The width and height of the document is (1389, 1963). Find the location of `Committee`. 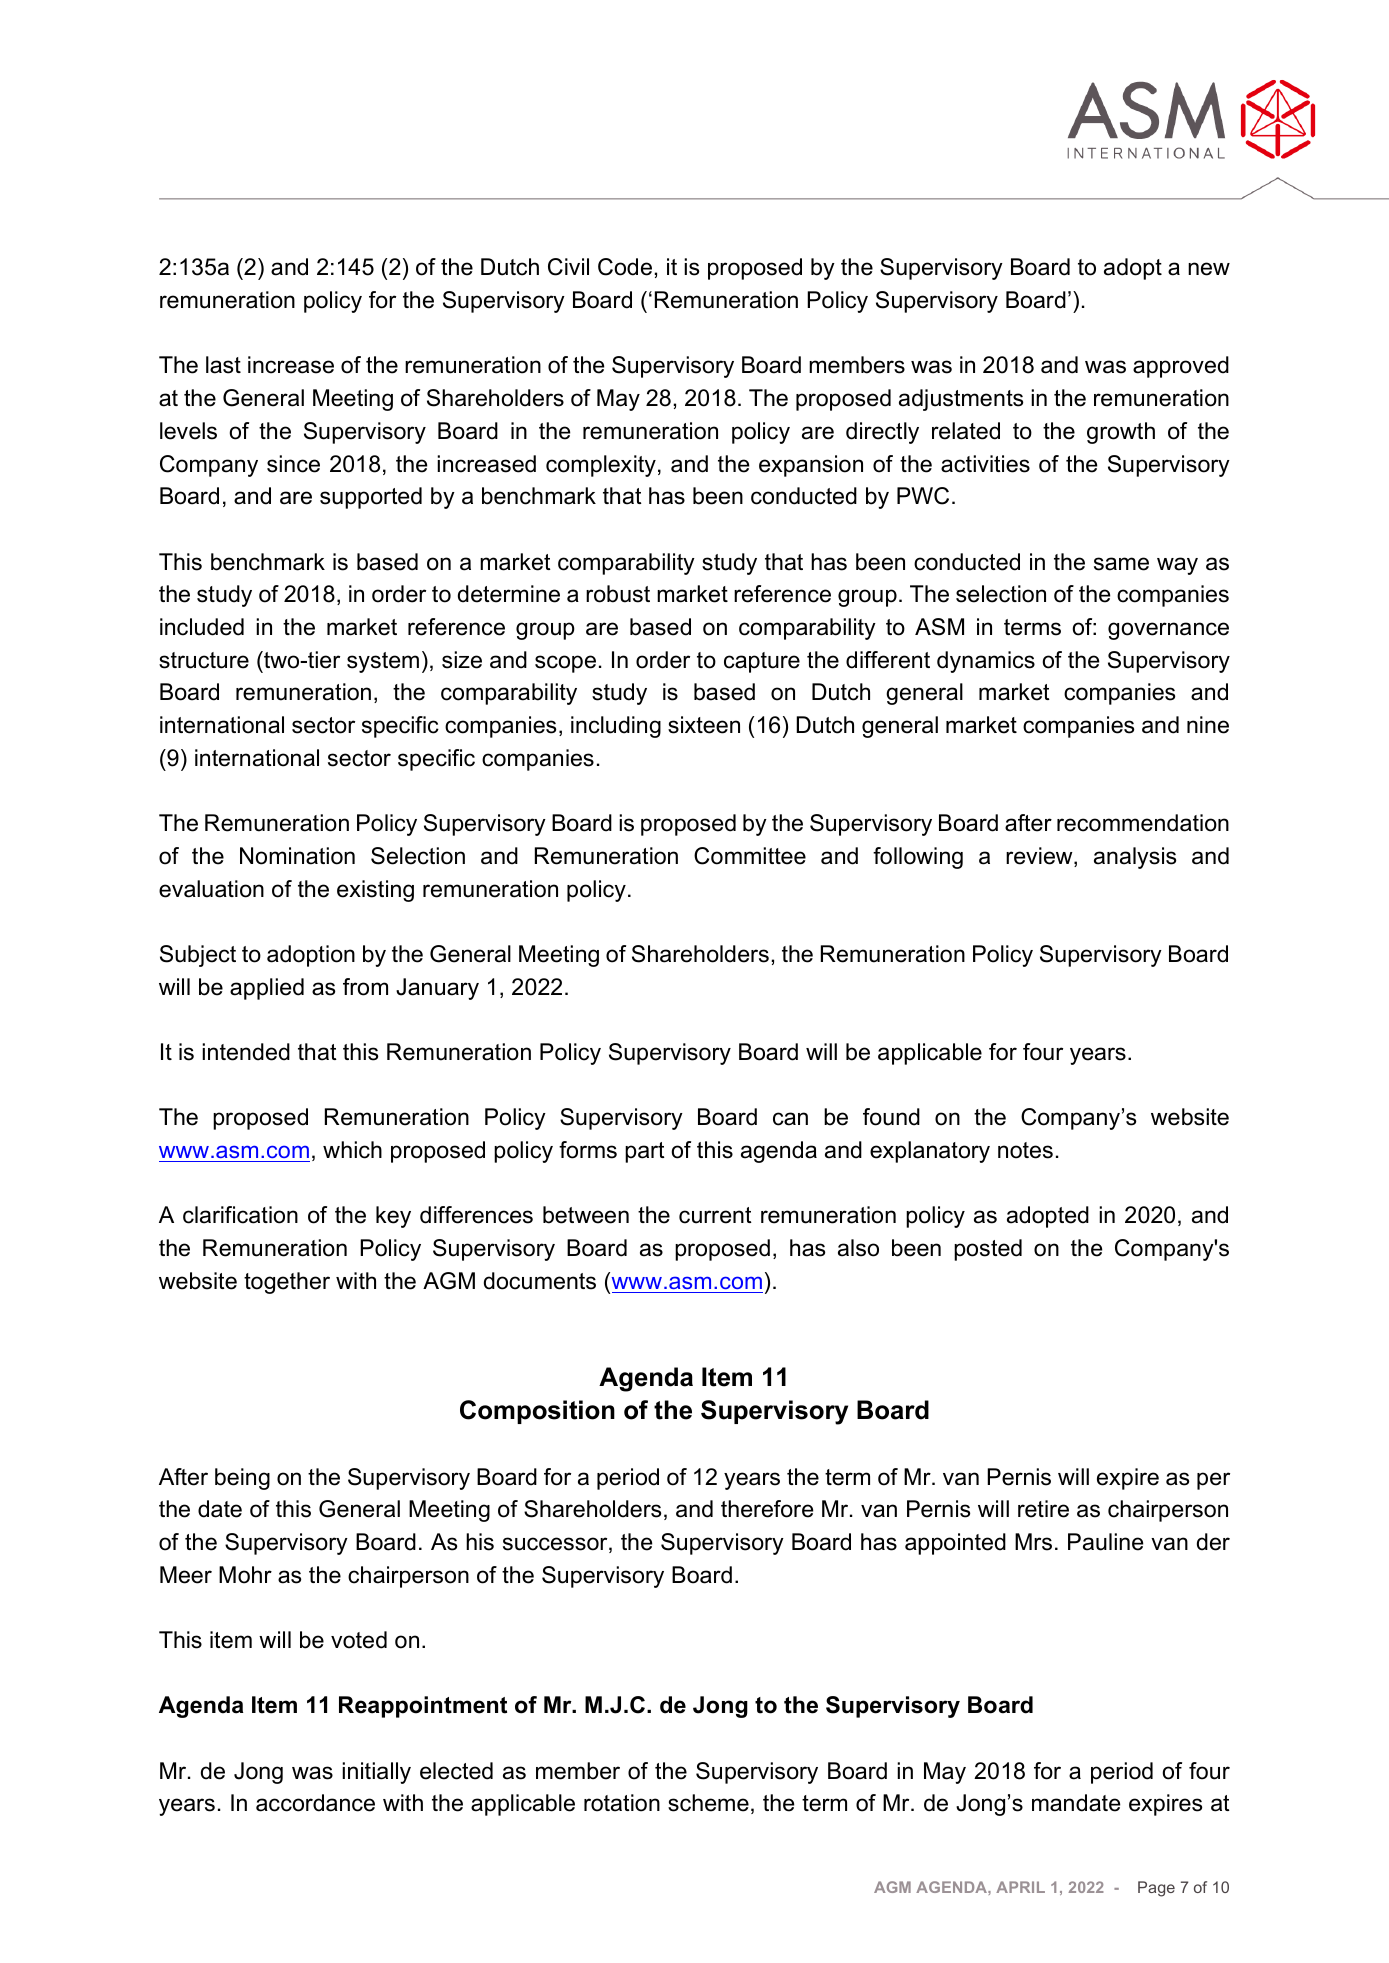

Committee is located at coordinates (750, 856).
